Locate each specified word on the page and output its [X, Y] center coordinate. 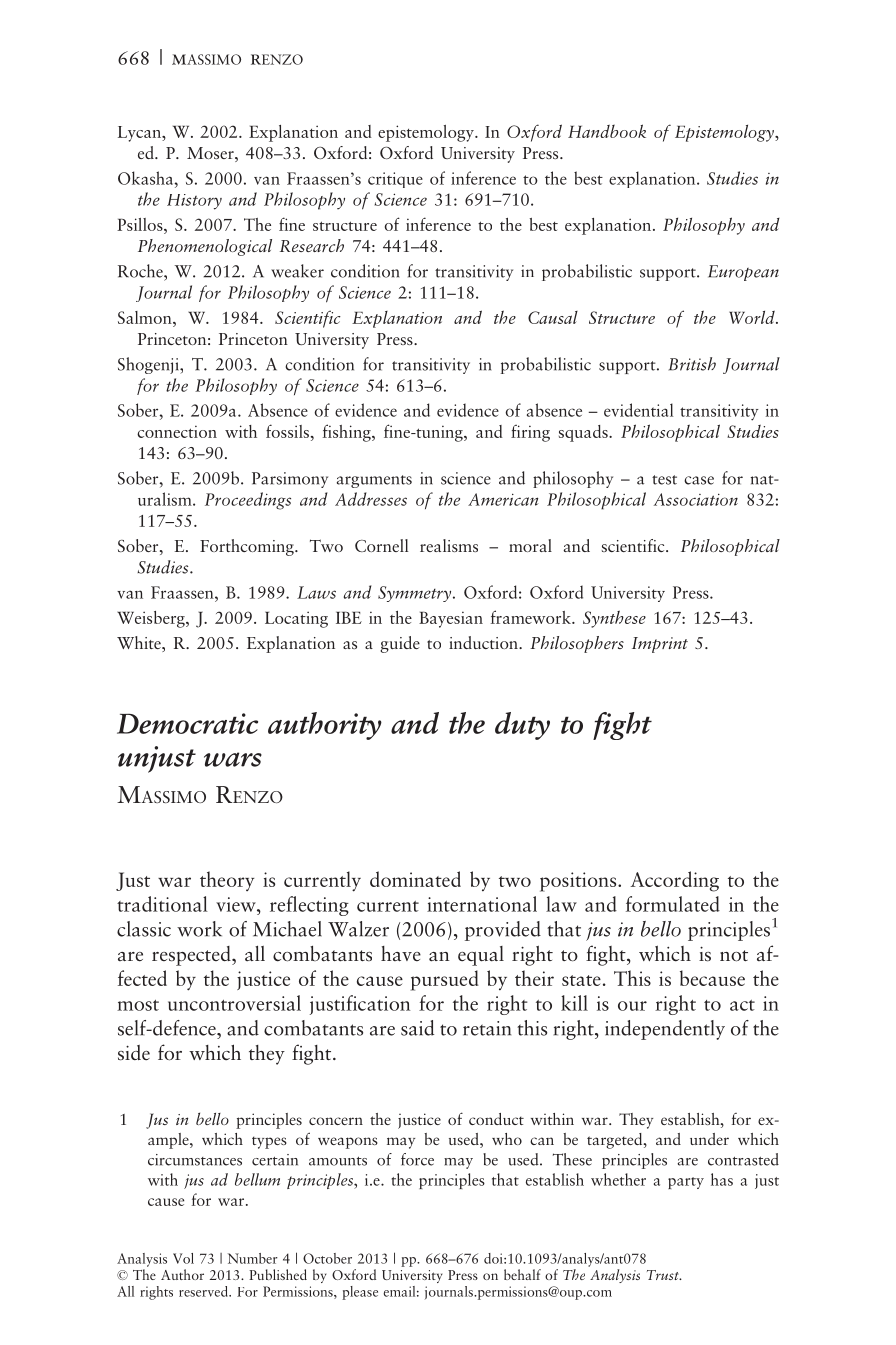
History [194, 202]
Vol [183, 1258]
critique [395, 180]
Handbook [607, 131]
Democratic [187, 723]
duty [522, 726]
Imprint [660, 645]
